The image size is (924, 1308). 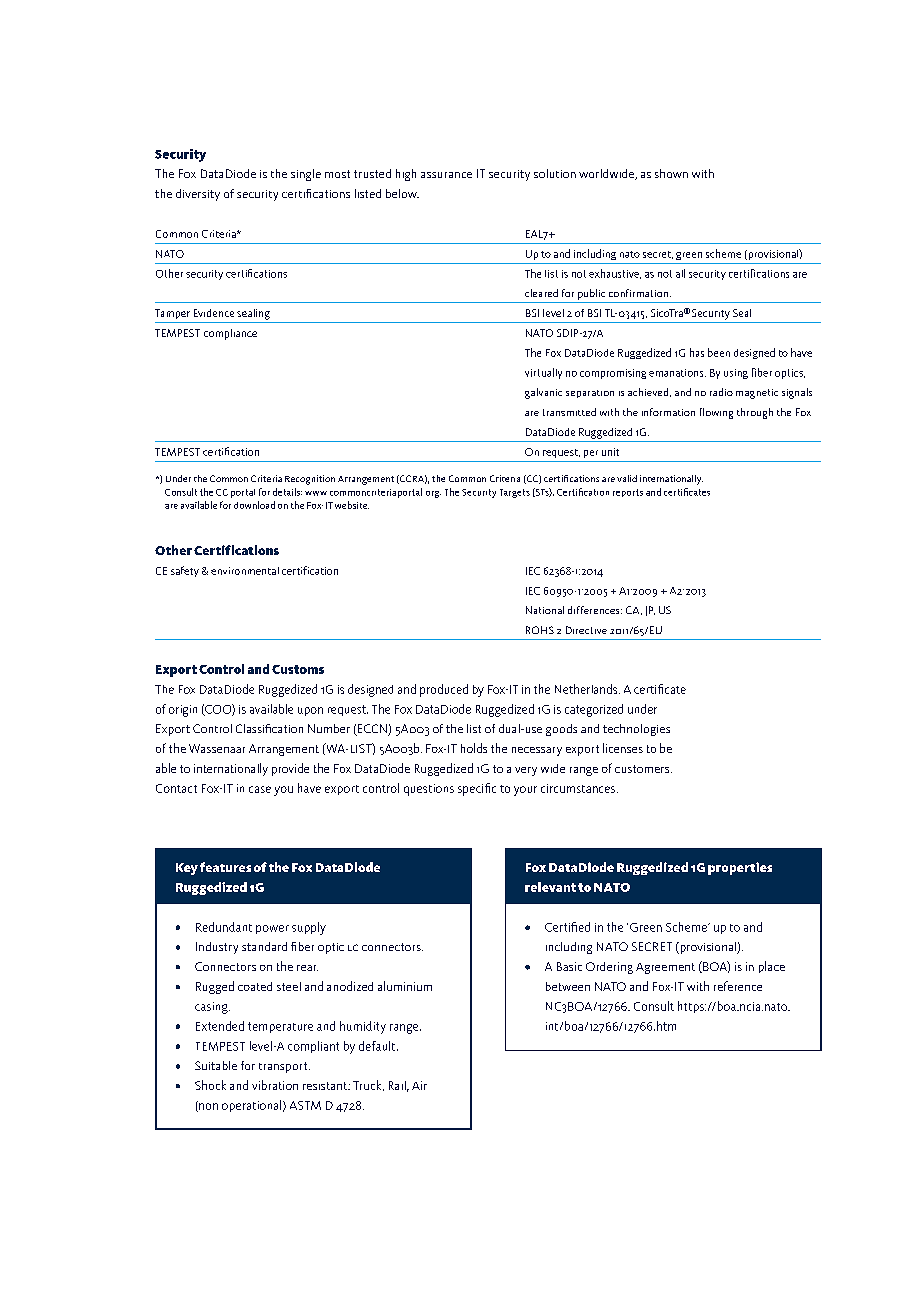 What do you see at coordinates (477, 789) in the page?
I see `specific` at bounding box center [477, 789].
